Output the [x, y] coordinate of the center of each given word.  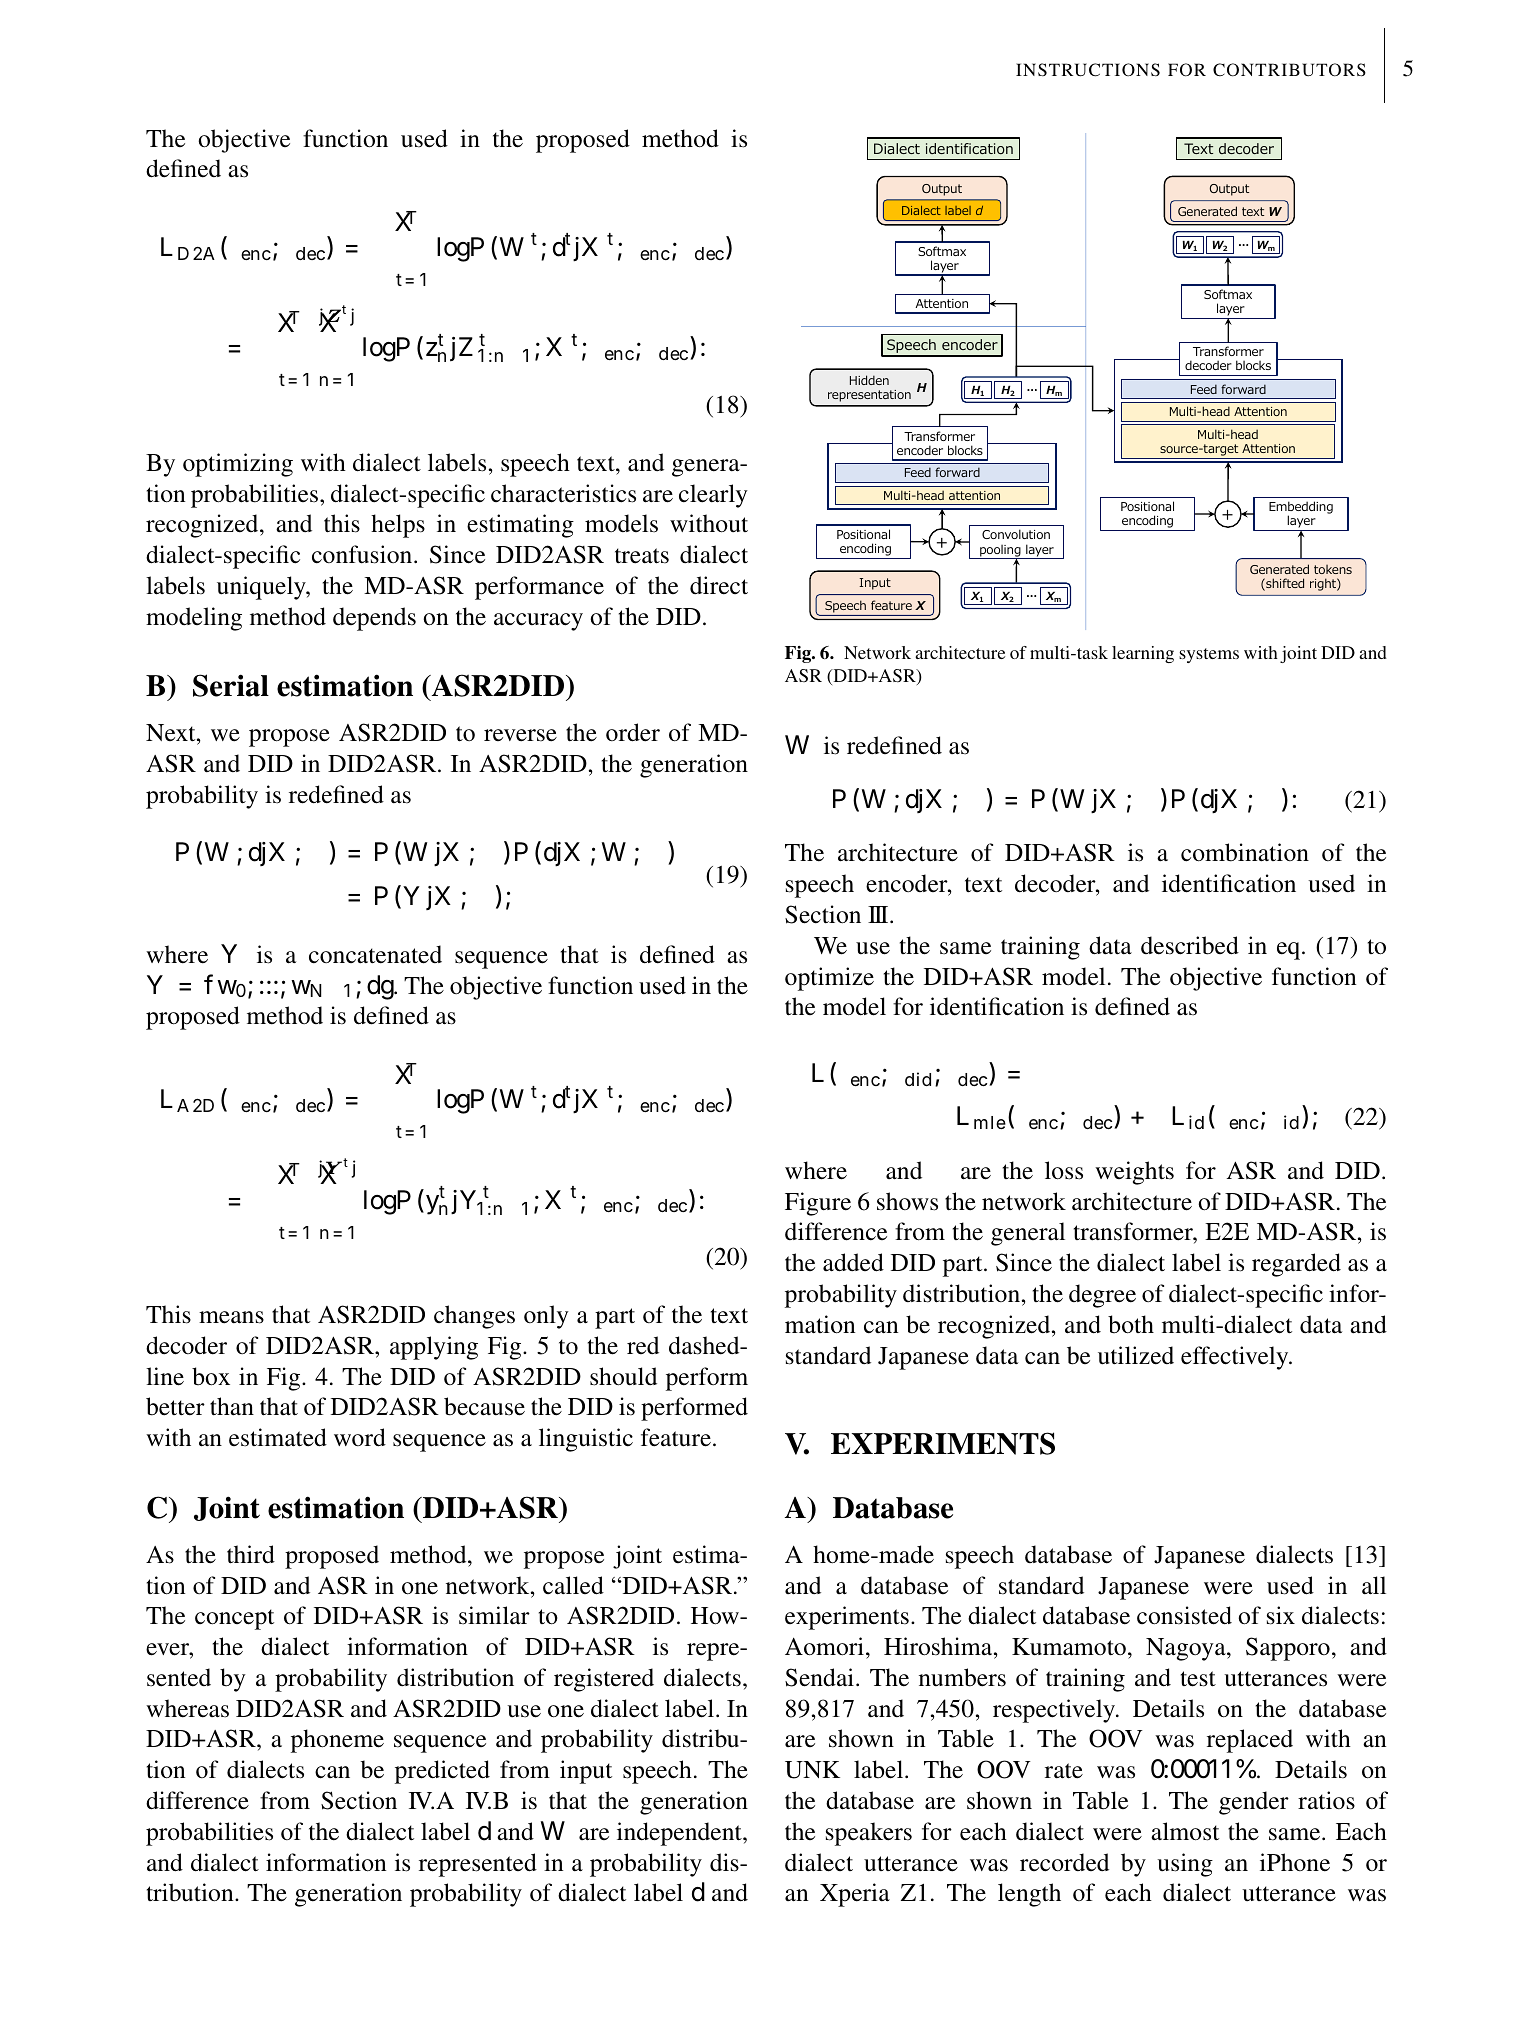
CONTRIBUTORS [1289, 70]
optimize [829, 979]
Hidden [869, 380]
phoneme [337, 1741]
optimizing [238, 465]
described [1190, 945]
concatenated [375, 954]
